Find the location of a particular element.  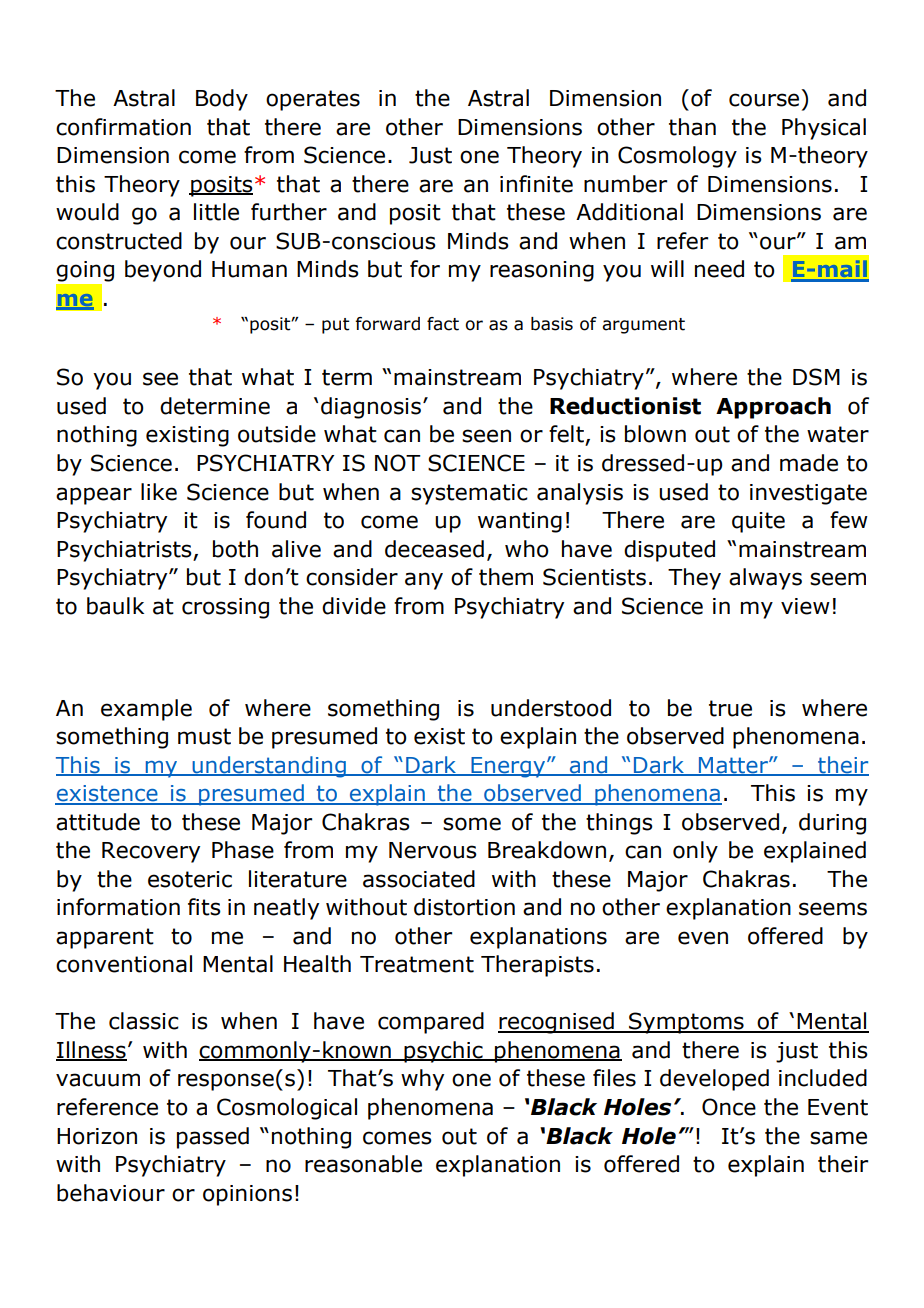

confirmation is located at coordinates (123, 127).
